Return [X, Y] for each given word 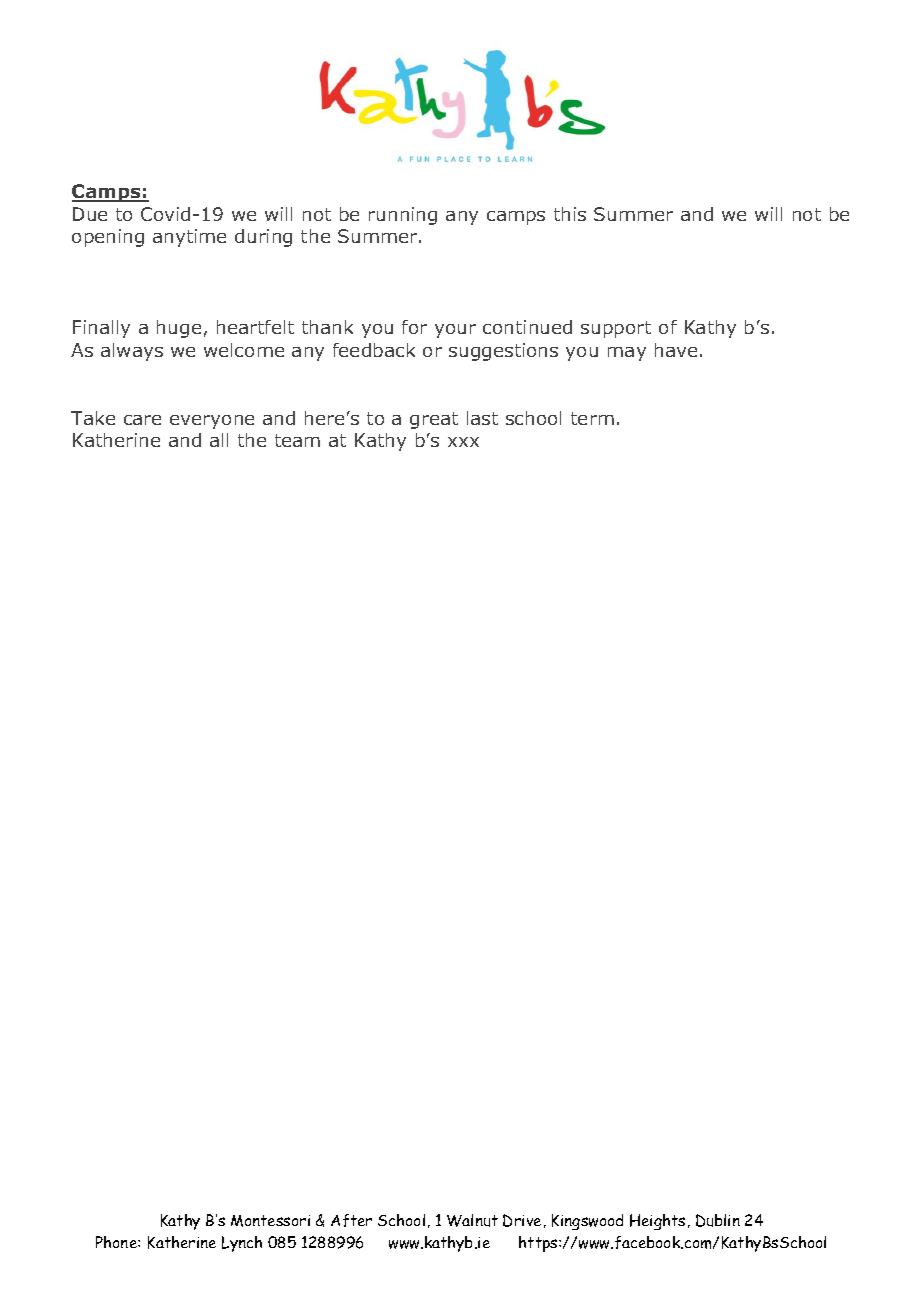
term [592, 418]
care [142, 420]
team [297, 440]
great [434, 420]
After [351, 1220]
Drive [522, 1220]
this [570, 214]
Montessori [270, 1221]
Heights [657, 1222]
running [403, 216]
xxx [463, 442]
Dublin [718, 1220]
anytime [189, 238]
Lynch [242, 1244]
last [482, 418]
